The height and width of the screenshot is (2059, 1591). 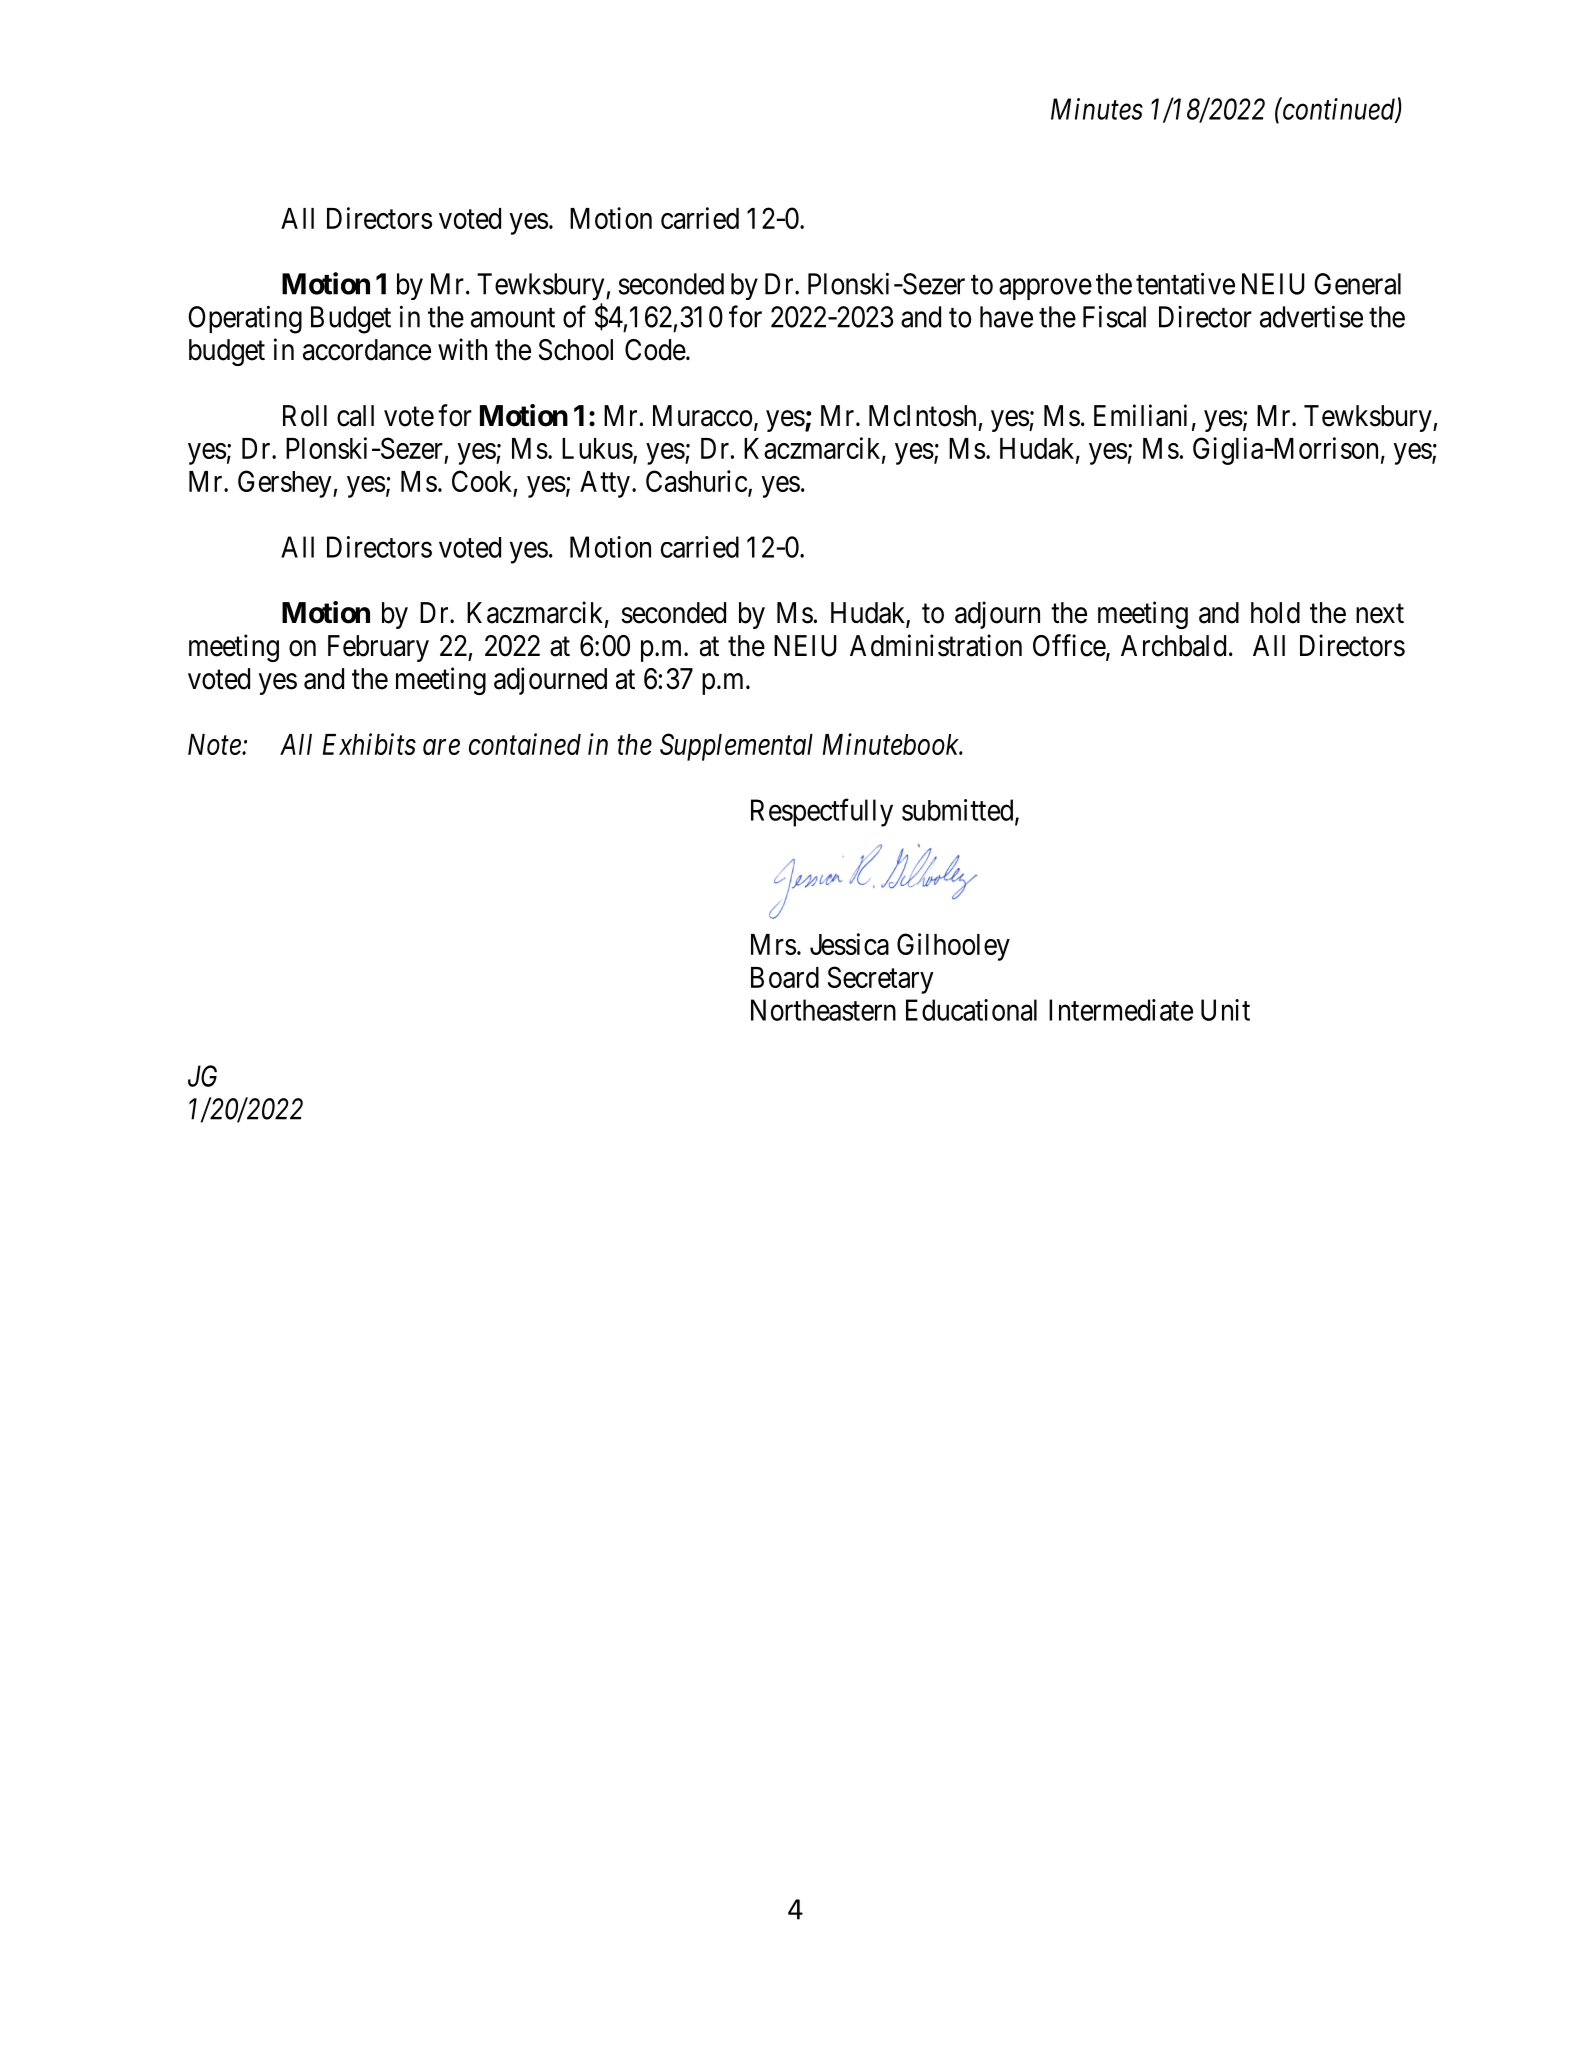 I want to click on Operating, so click(x=245, y=320).
